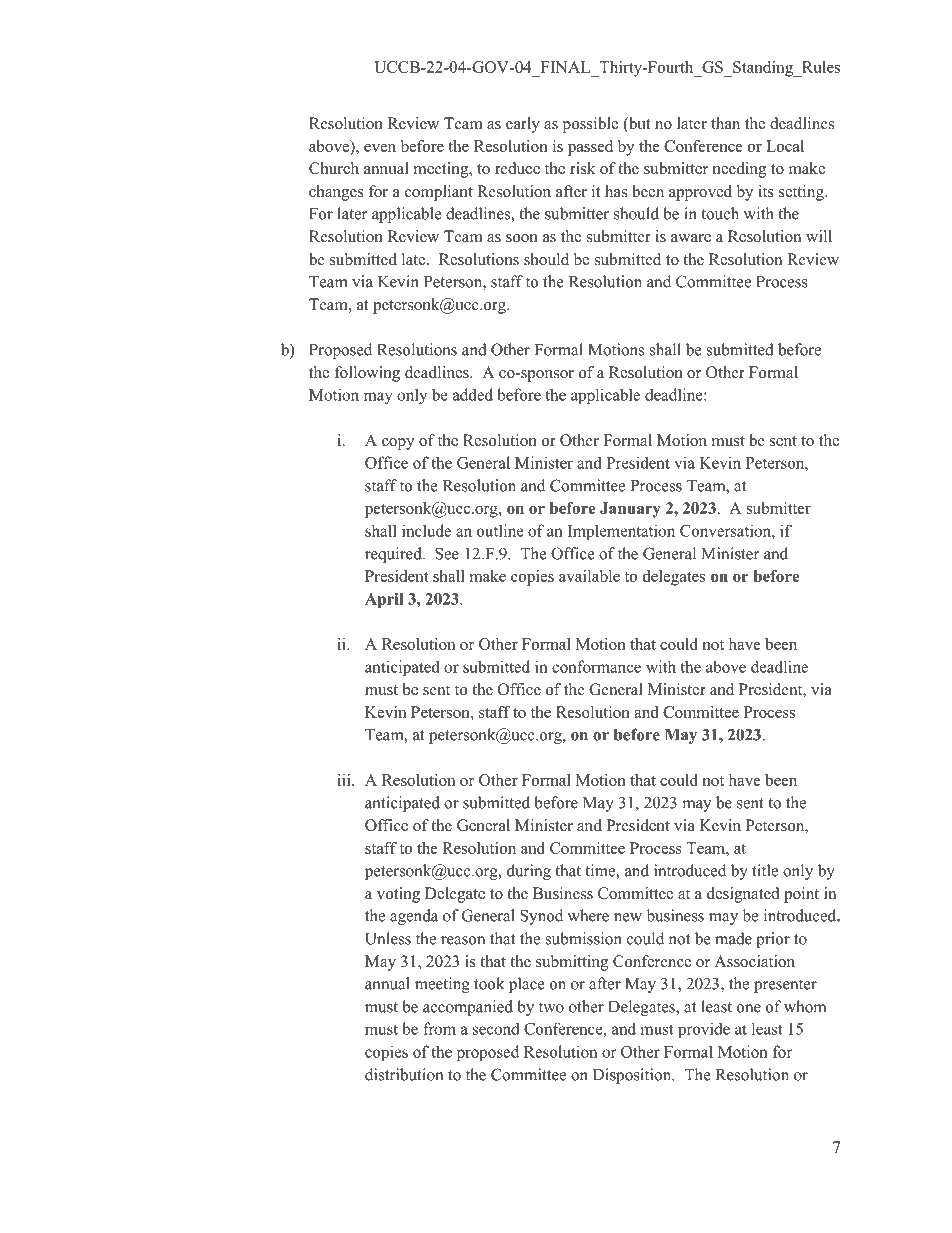  Describe the element at coordinates (551, 1007) in the document. I see `two` at that location.
